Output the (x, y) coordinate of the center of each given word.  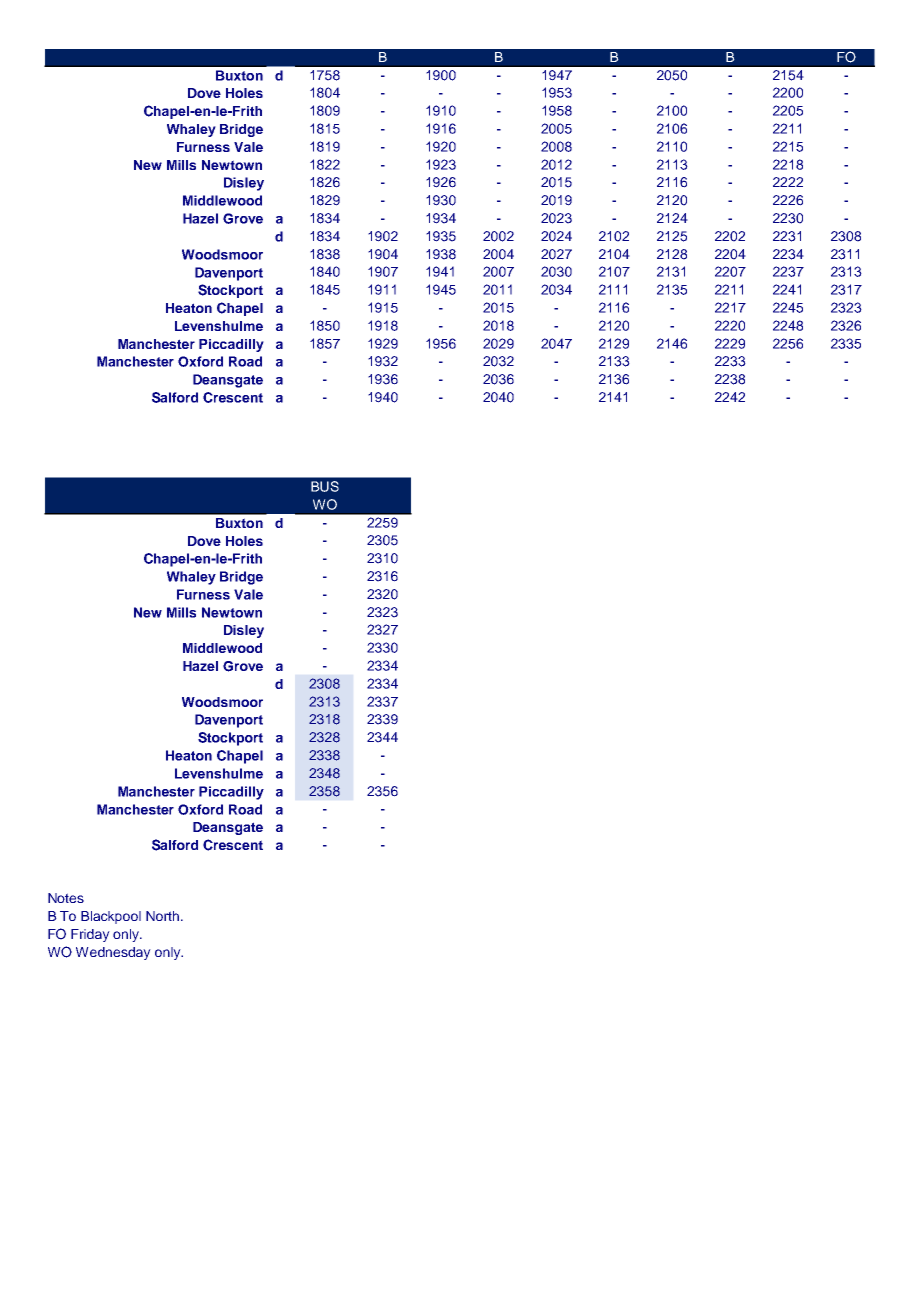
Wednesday (113, 953)
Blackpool (111, 917)
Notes (66, 898)
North (162, 916)
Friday (90, 935)
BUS (325, 486)
